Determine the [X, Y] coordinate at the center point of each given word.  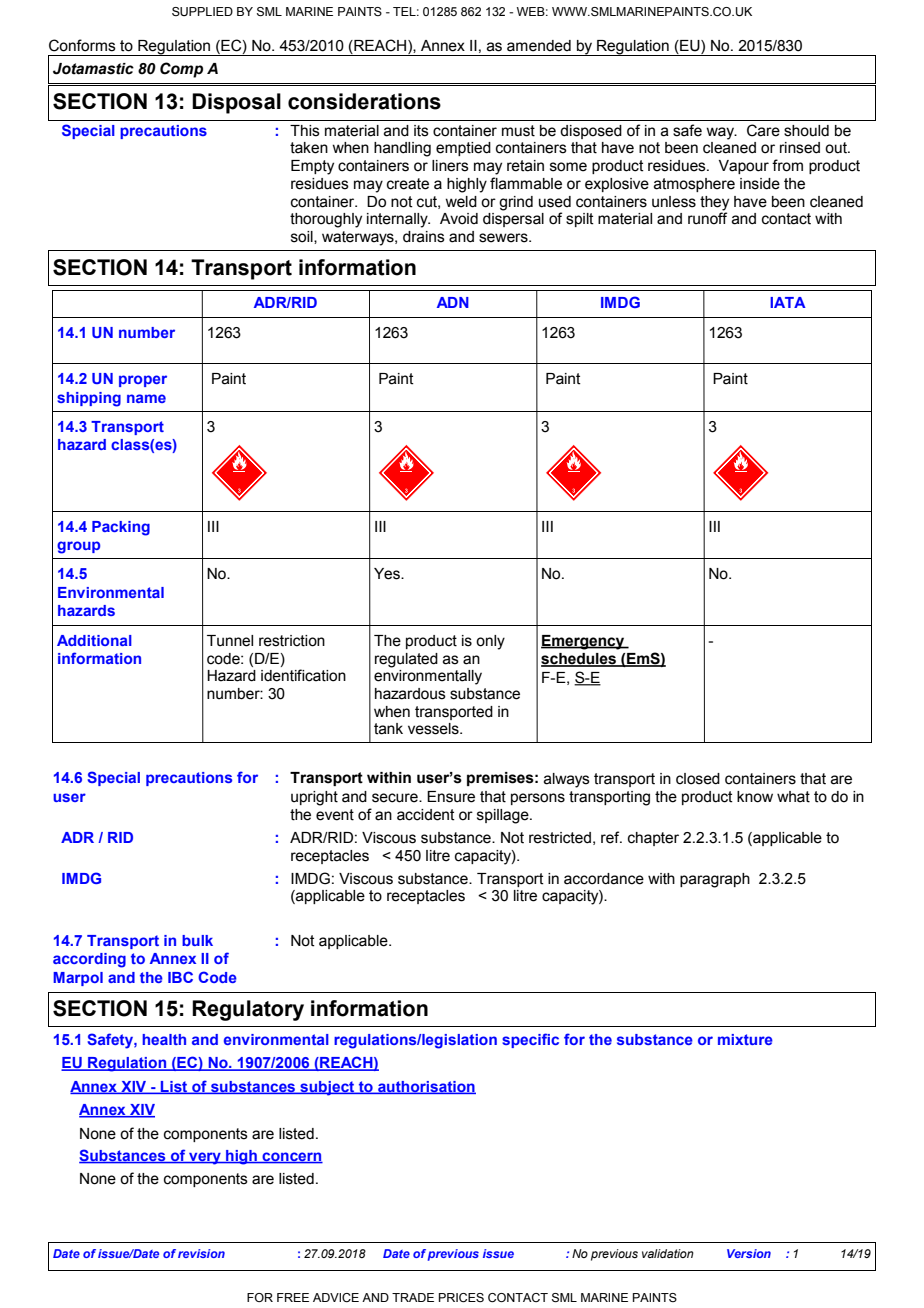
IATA [788, 302]
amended [539, 46]
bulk [197, 940]
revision [201, 1253]
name [146, 398]
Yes [388, 574]
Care [763, 130]
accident [426, 815]
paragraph [715, 880]
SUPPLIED [202, 11]
